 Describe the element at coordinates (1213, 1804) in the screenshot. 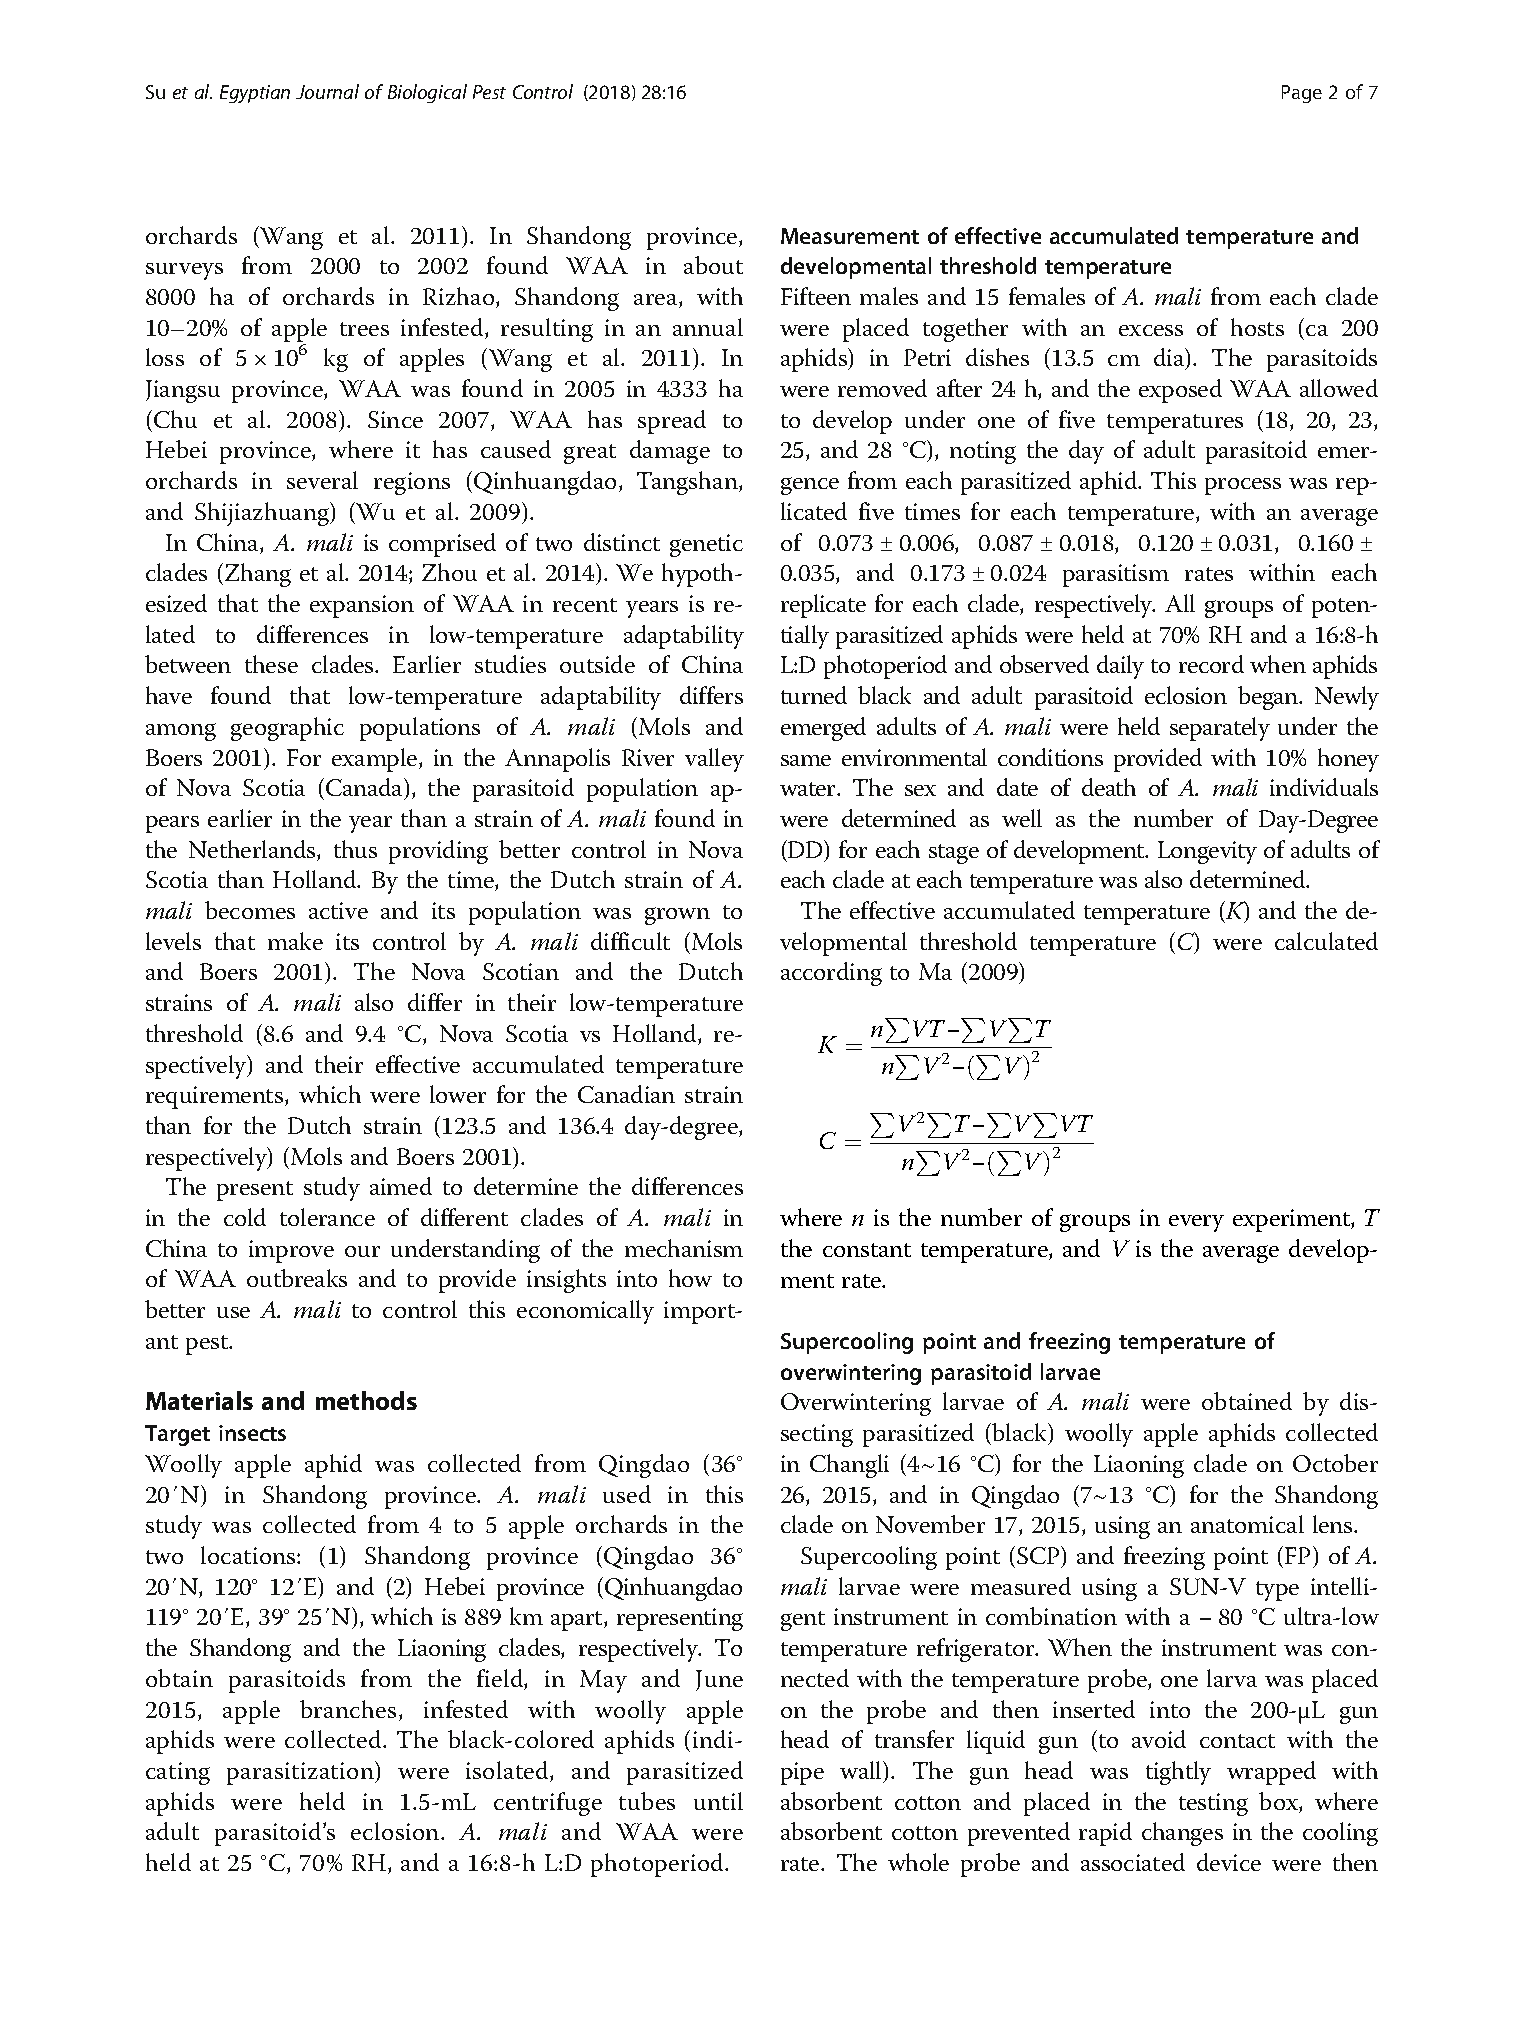

I see `testing` at that location.
